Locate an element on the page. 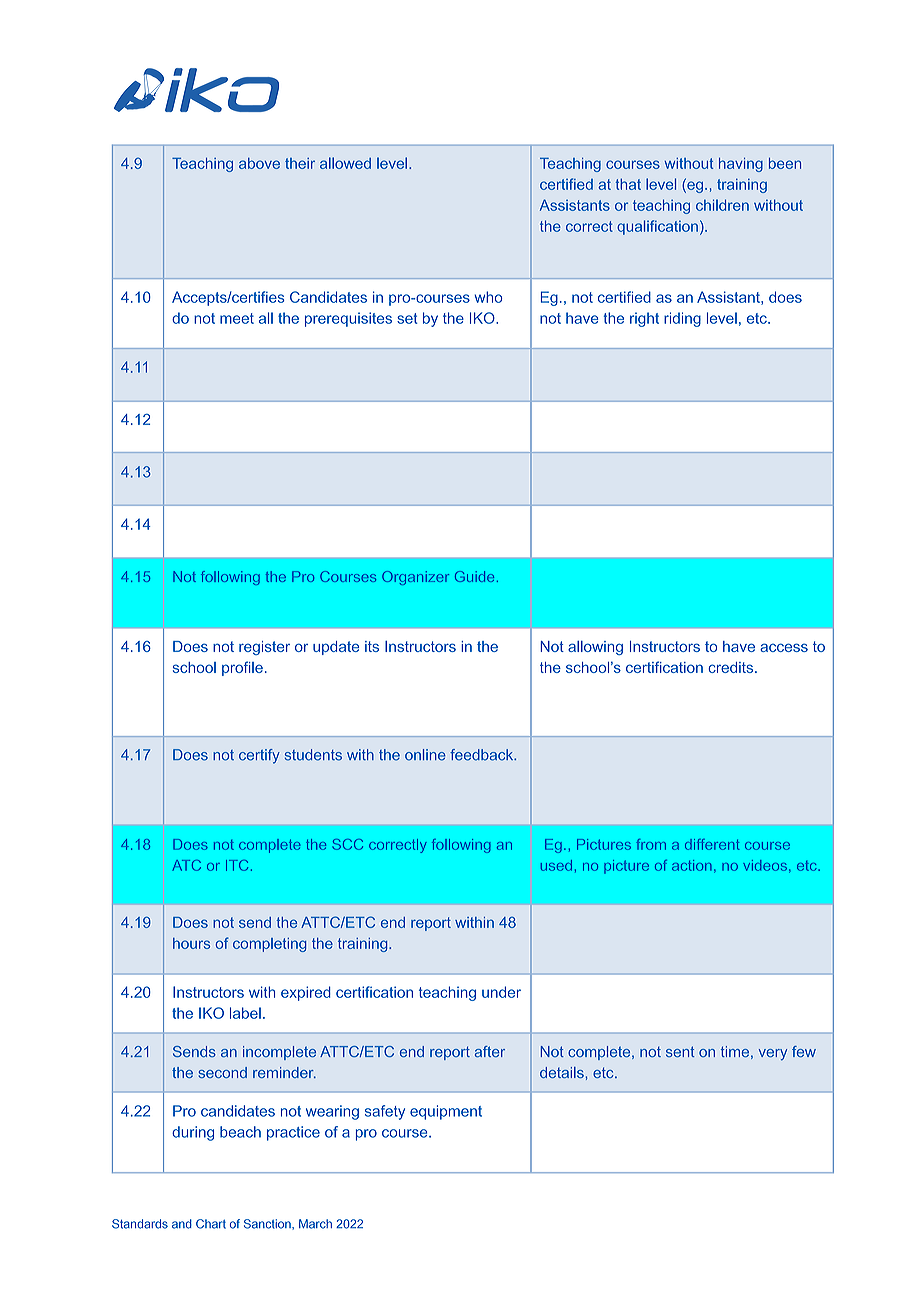 This image has width=924, height=1307. profile is located at coordinates (242, 668).
